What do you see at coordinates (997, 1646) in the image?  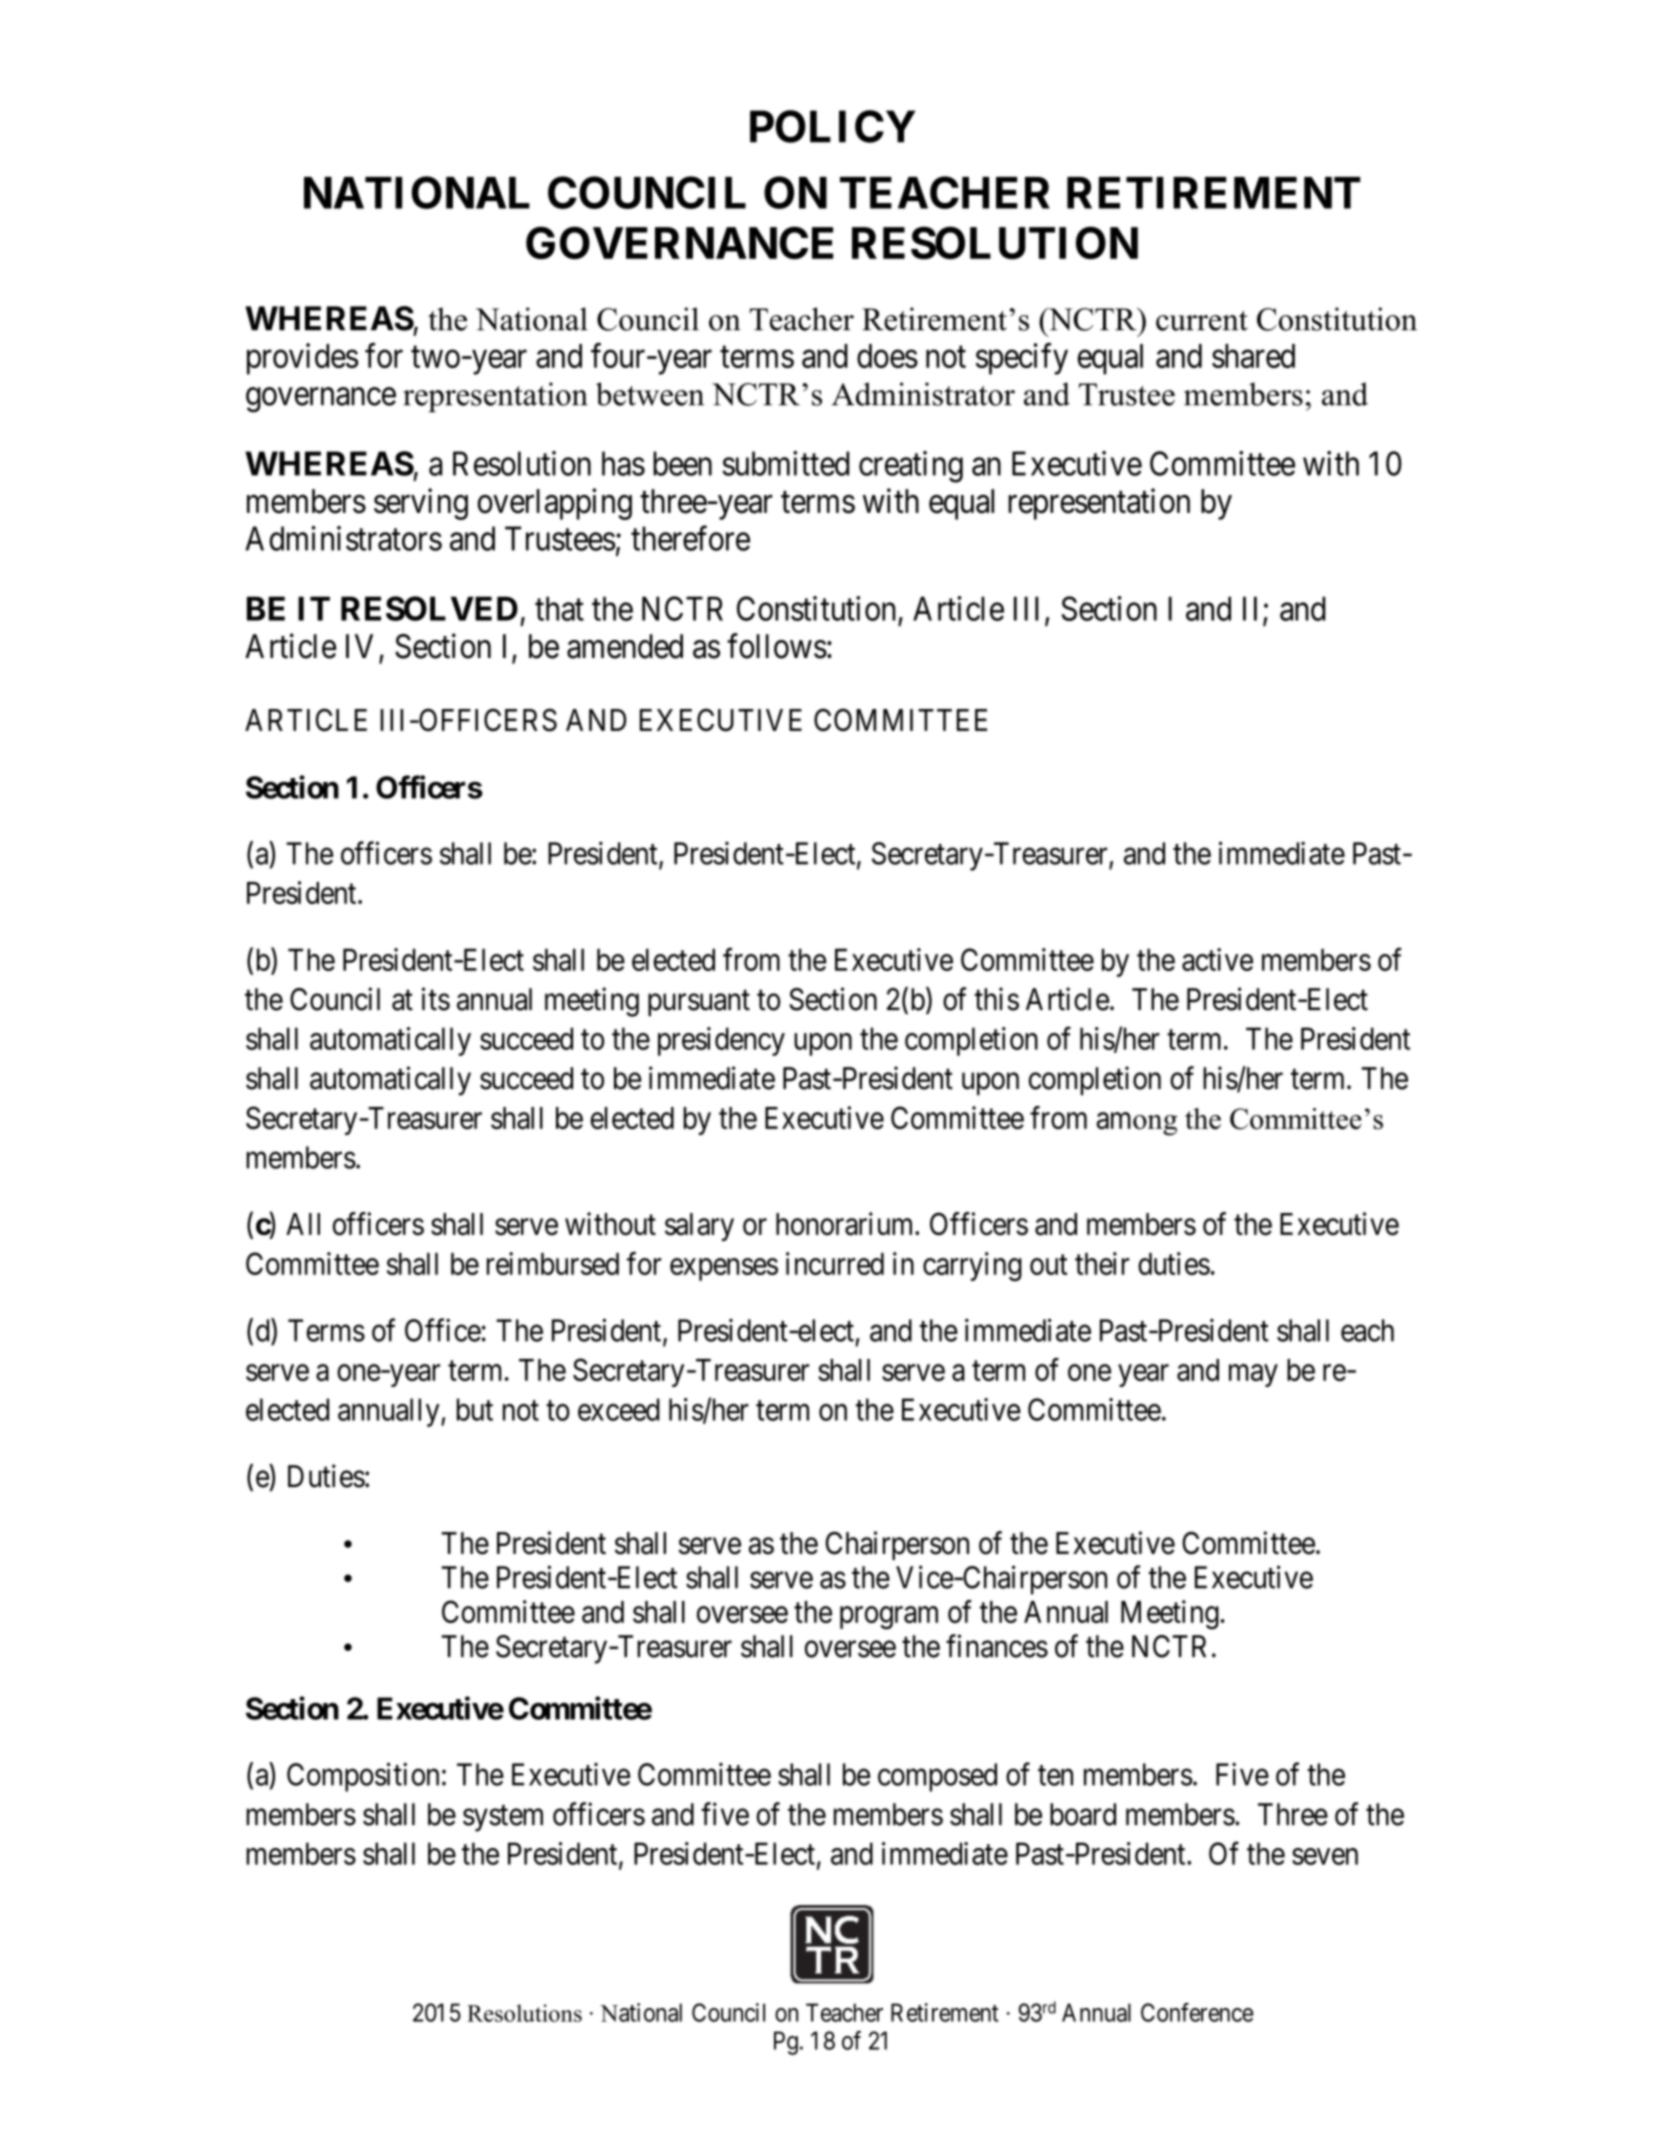 I see `finances` at bounding box center [997, 1646].
